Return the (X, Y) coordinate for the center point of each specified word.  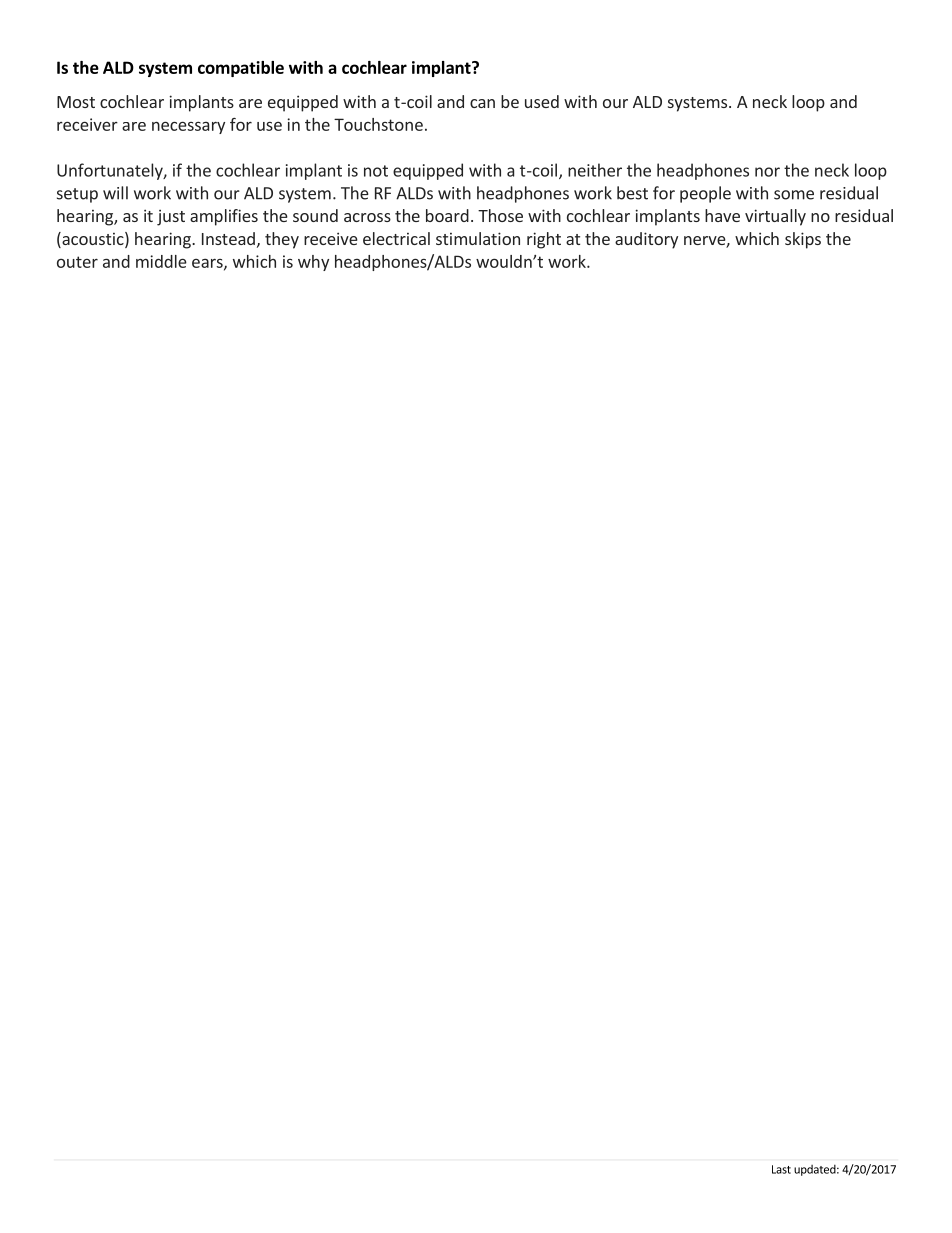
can (482, 103)
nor (767, 172)
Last (781, 1169)
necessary (188, 127)
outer (77, 262)
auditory (646, 240)
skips (803, 240)
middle (161, 261)
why (313, 263)
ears (208, 264)
